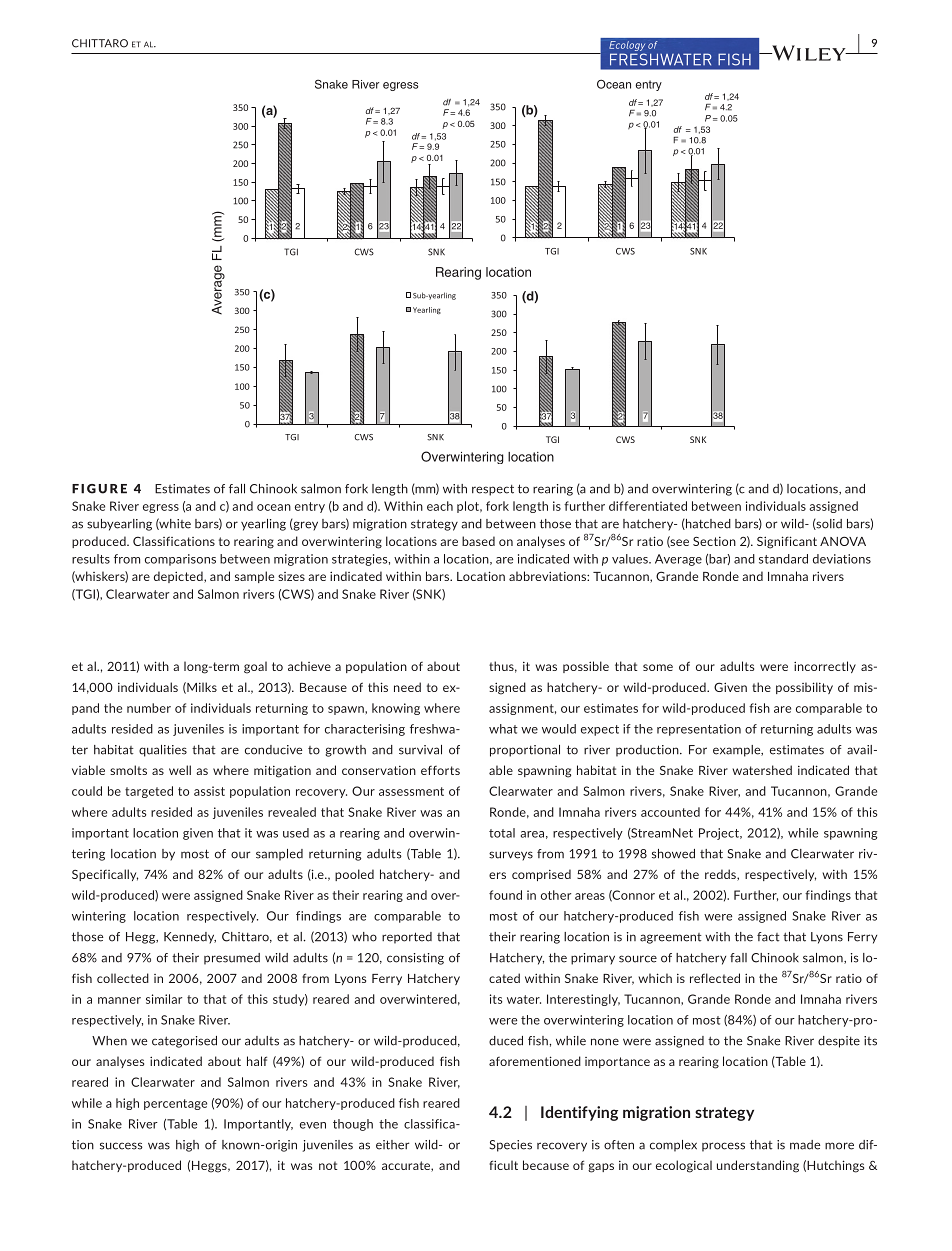  I want to click on success, so click(121, 1146).
